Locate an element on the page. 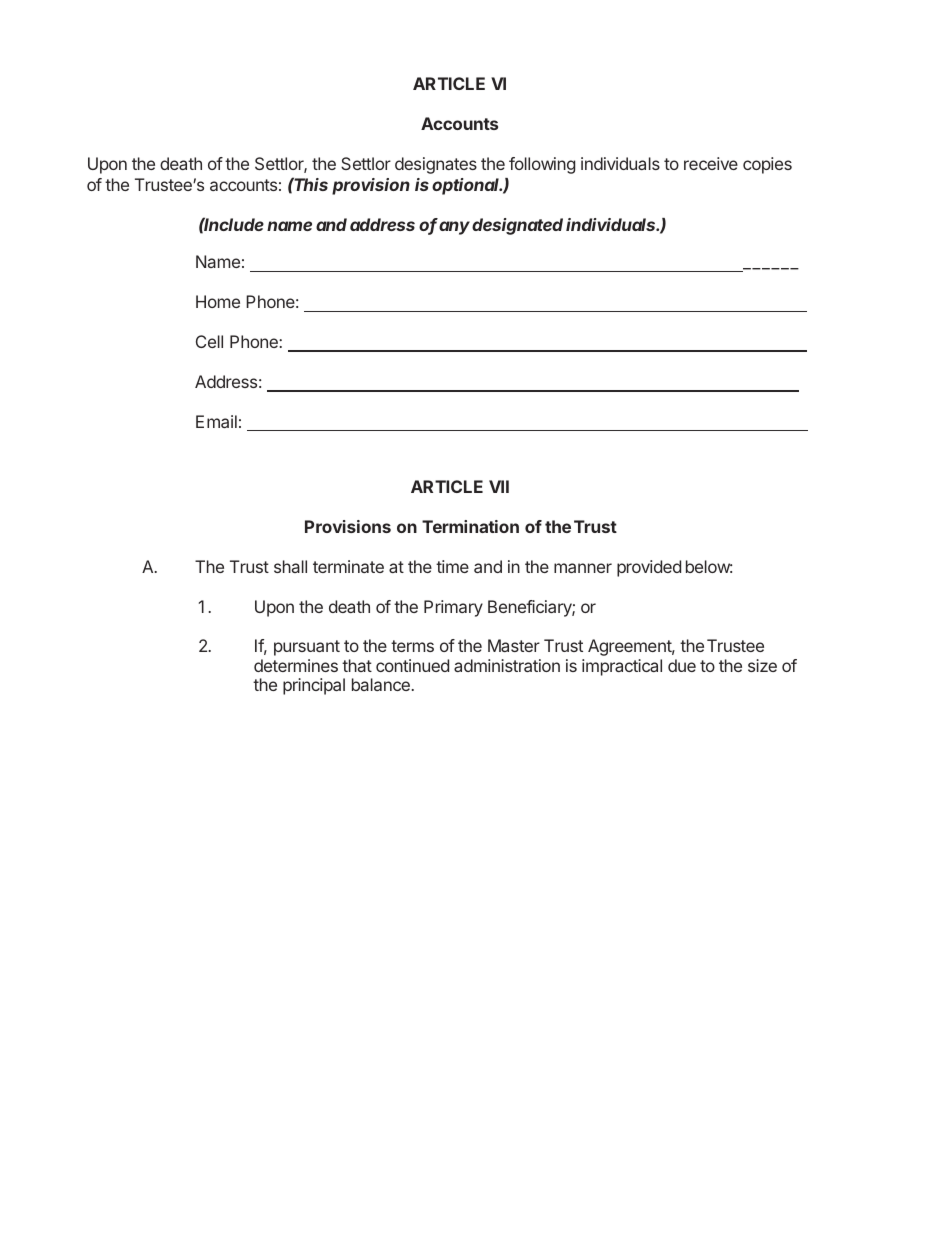 The height and width of the document is (1233, 952). determines is located at coordinates (296, 665).
